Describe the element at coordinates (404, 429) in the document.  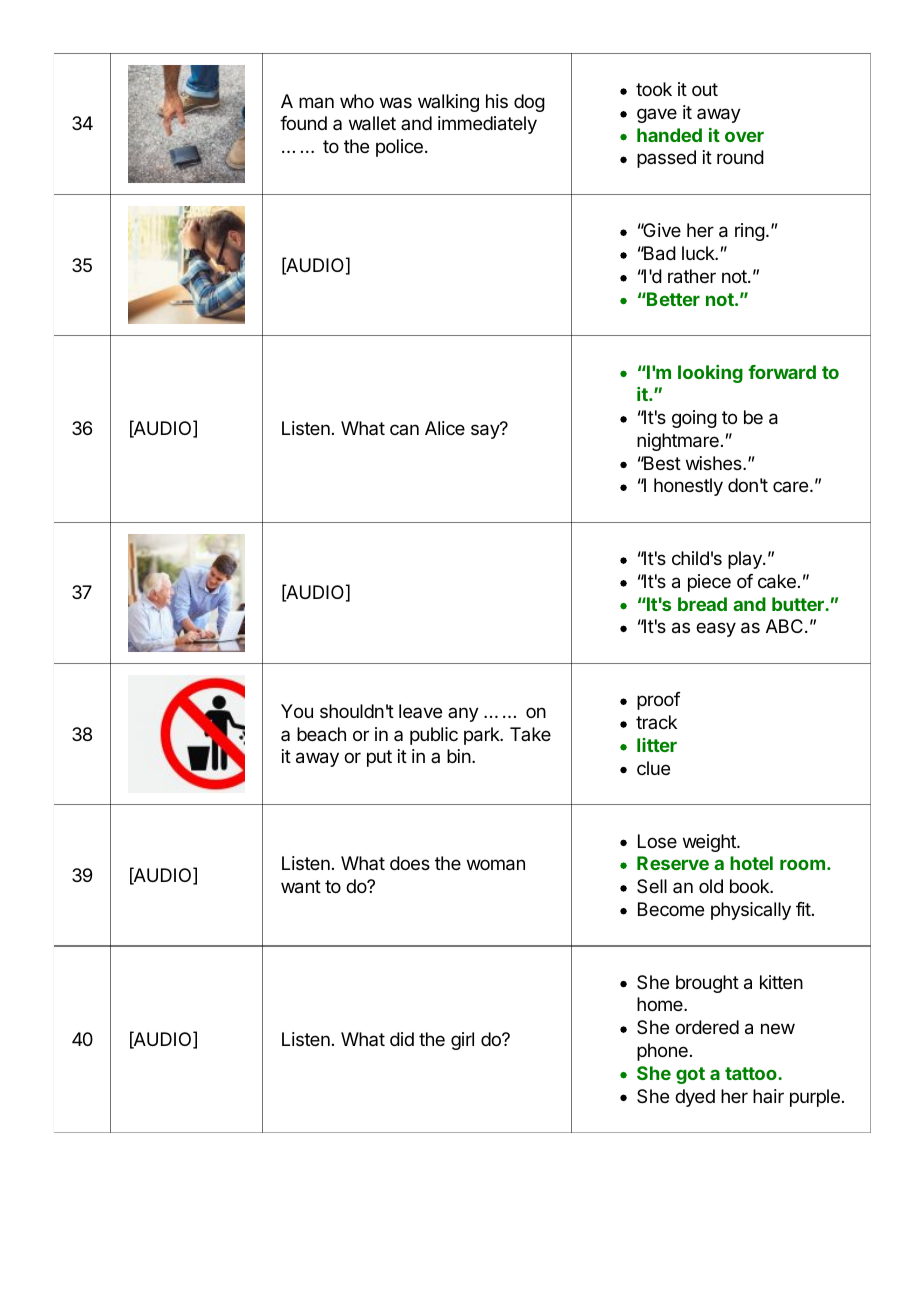
I see `can` at that location.
